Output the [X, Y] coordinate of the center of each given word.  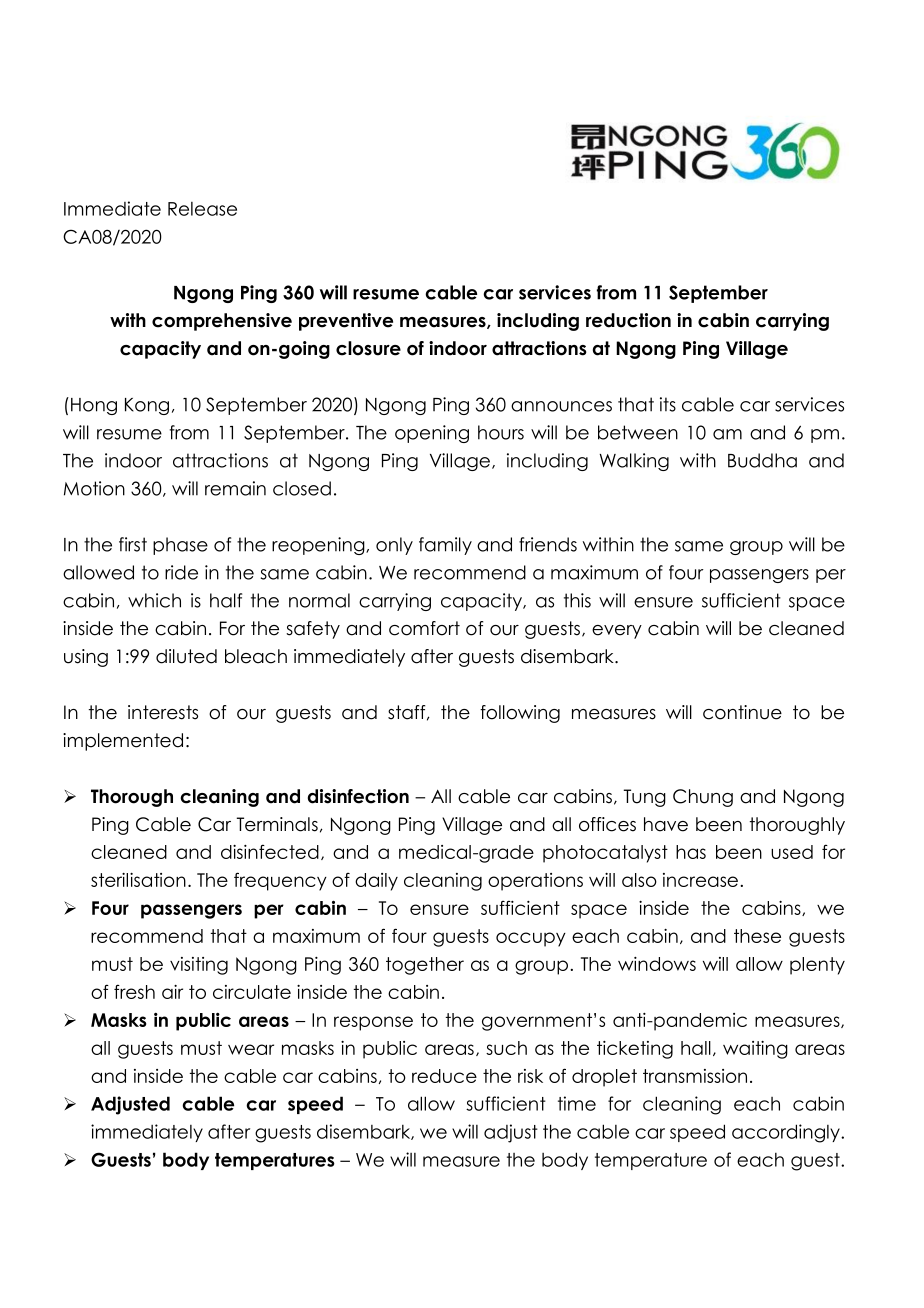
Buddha [762, 460]
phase [180, 546]
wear [251, 1049]
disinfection [358, 796]
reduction [628, 320]
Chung [703, 798]
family [445, 546]
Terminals [277, 824]
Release [202, 209]
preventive [346, 322]
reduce [444, 1076]
